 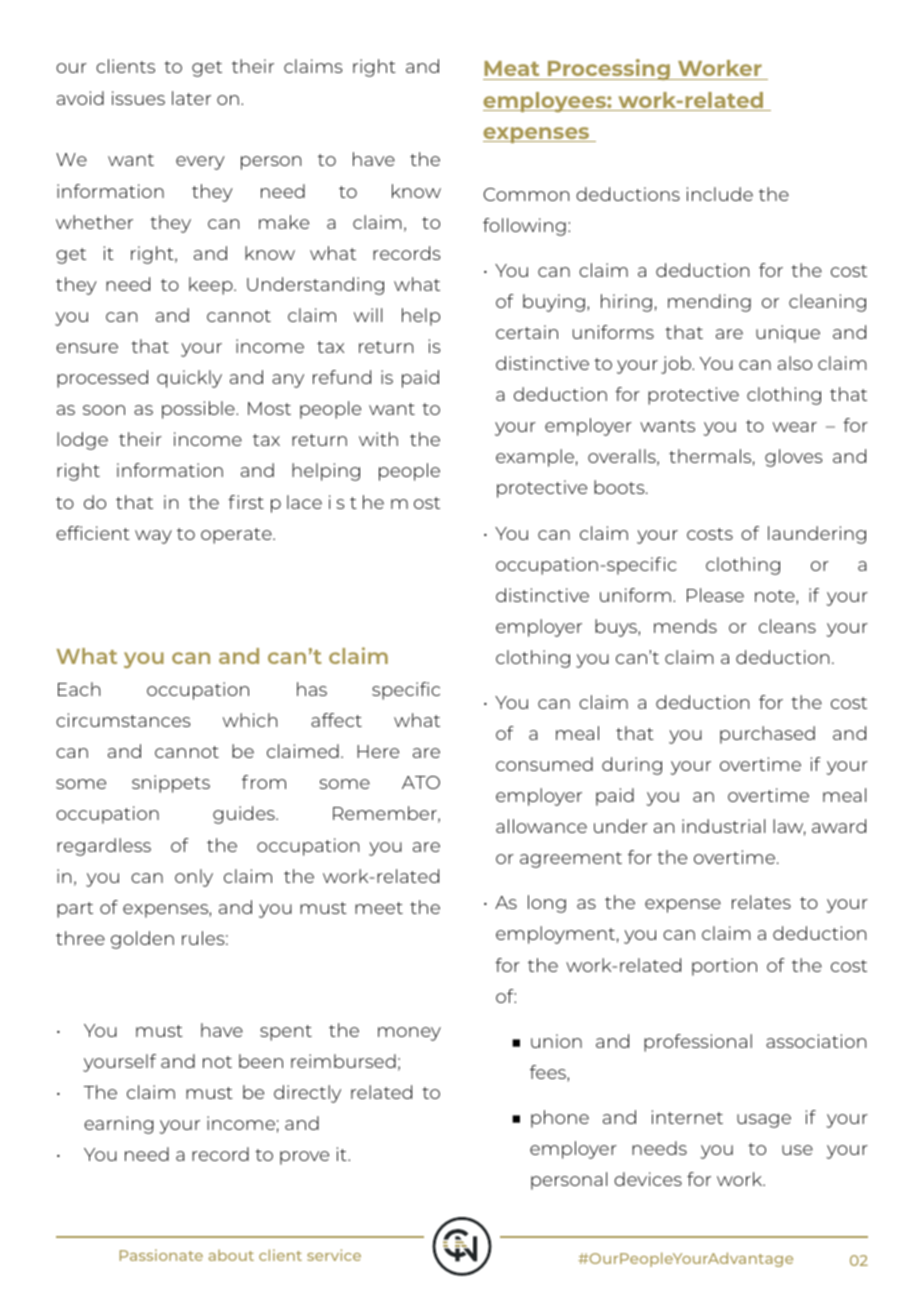 I want to click on include, so click(x=720, y=194).
